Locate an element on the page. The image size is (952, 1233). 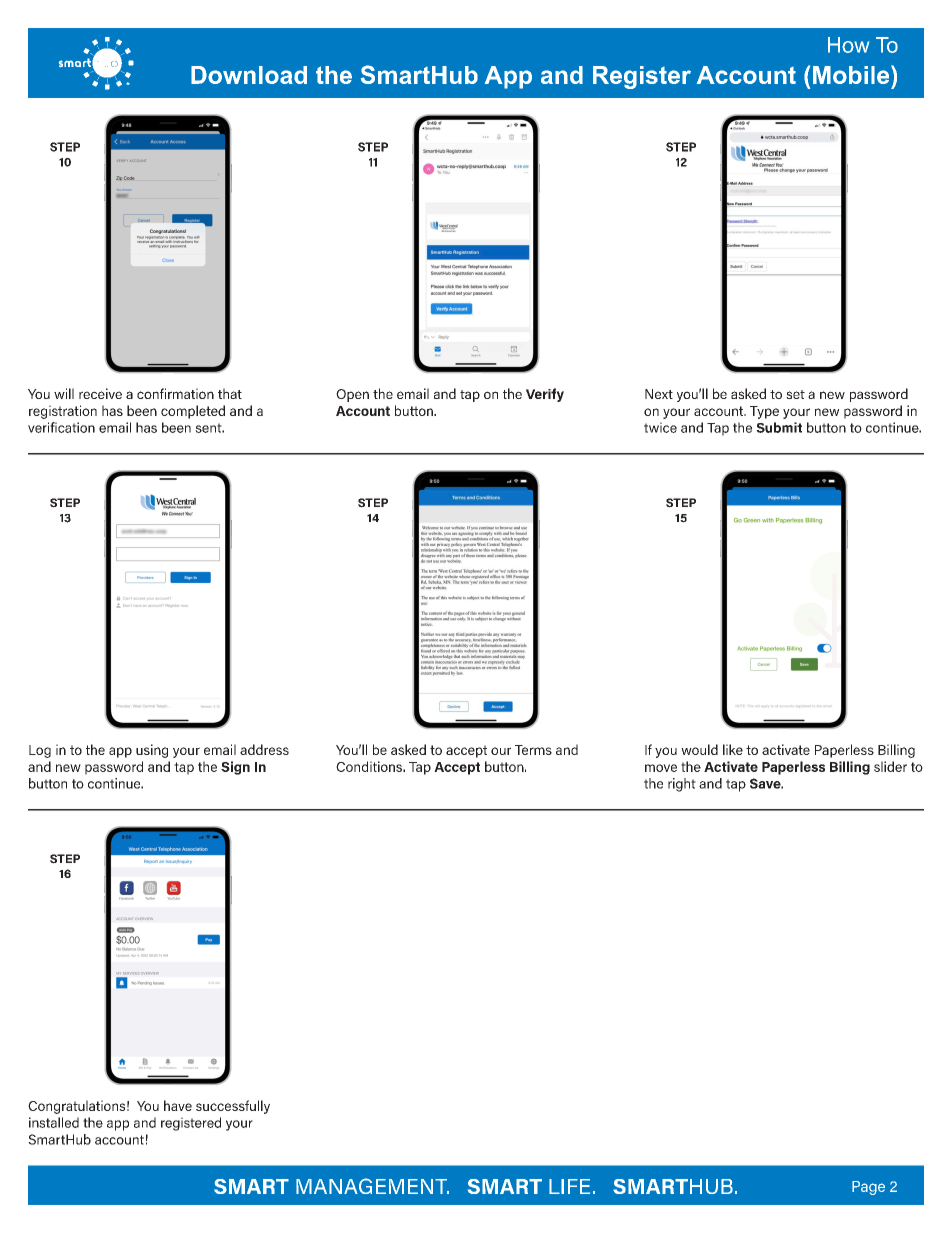
Page is located at coordinates (868, 1188).
